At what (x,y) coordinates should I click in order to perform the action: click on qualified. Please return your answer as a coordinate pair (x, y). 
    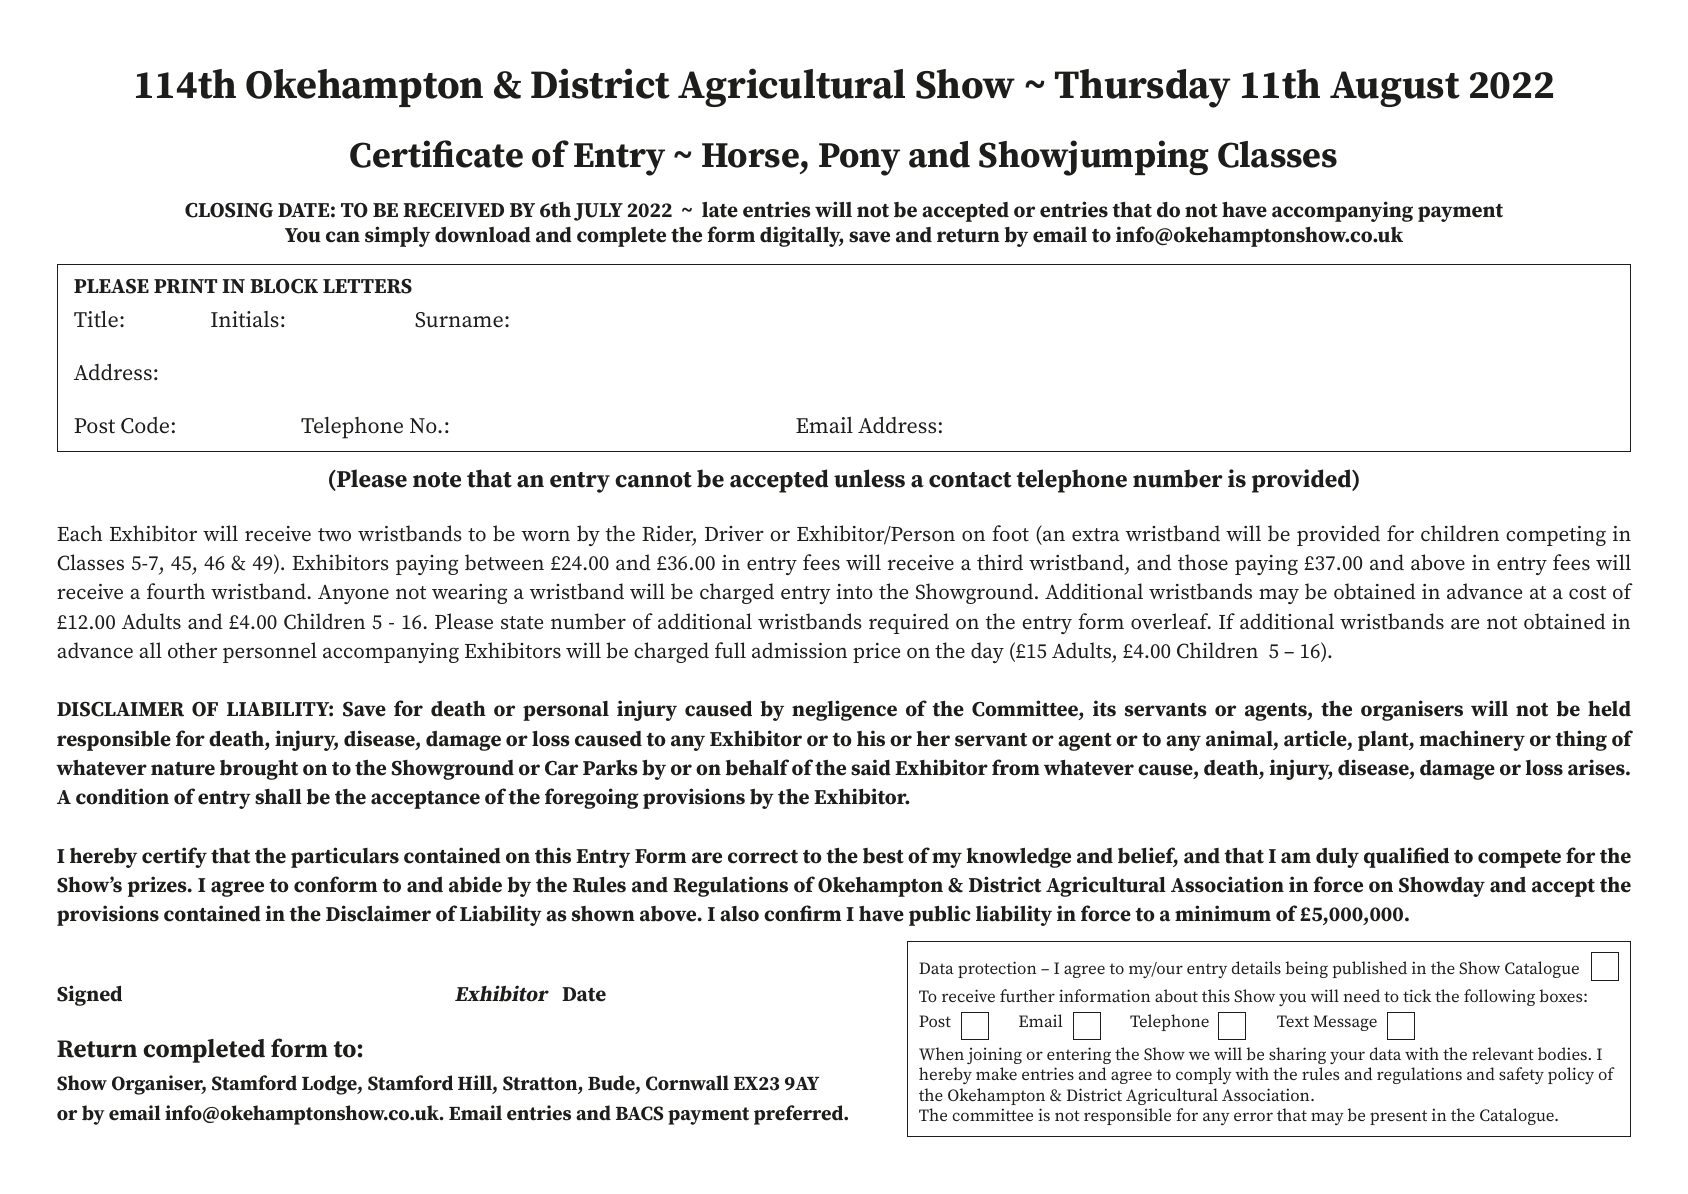
    Looking at the image, I should click on (1406, 857).
